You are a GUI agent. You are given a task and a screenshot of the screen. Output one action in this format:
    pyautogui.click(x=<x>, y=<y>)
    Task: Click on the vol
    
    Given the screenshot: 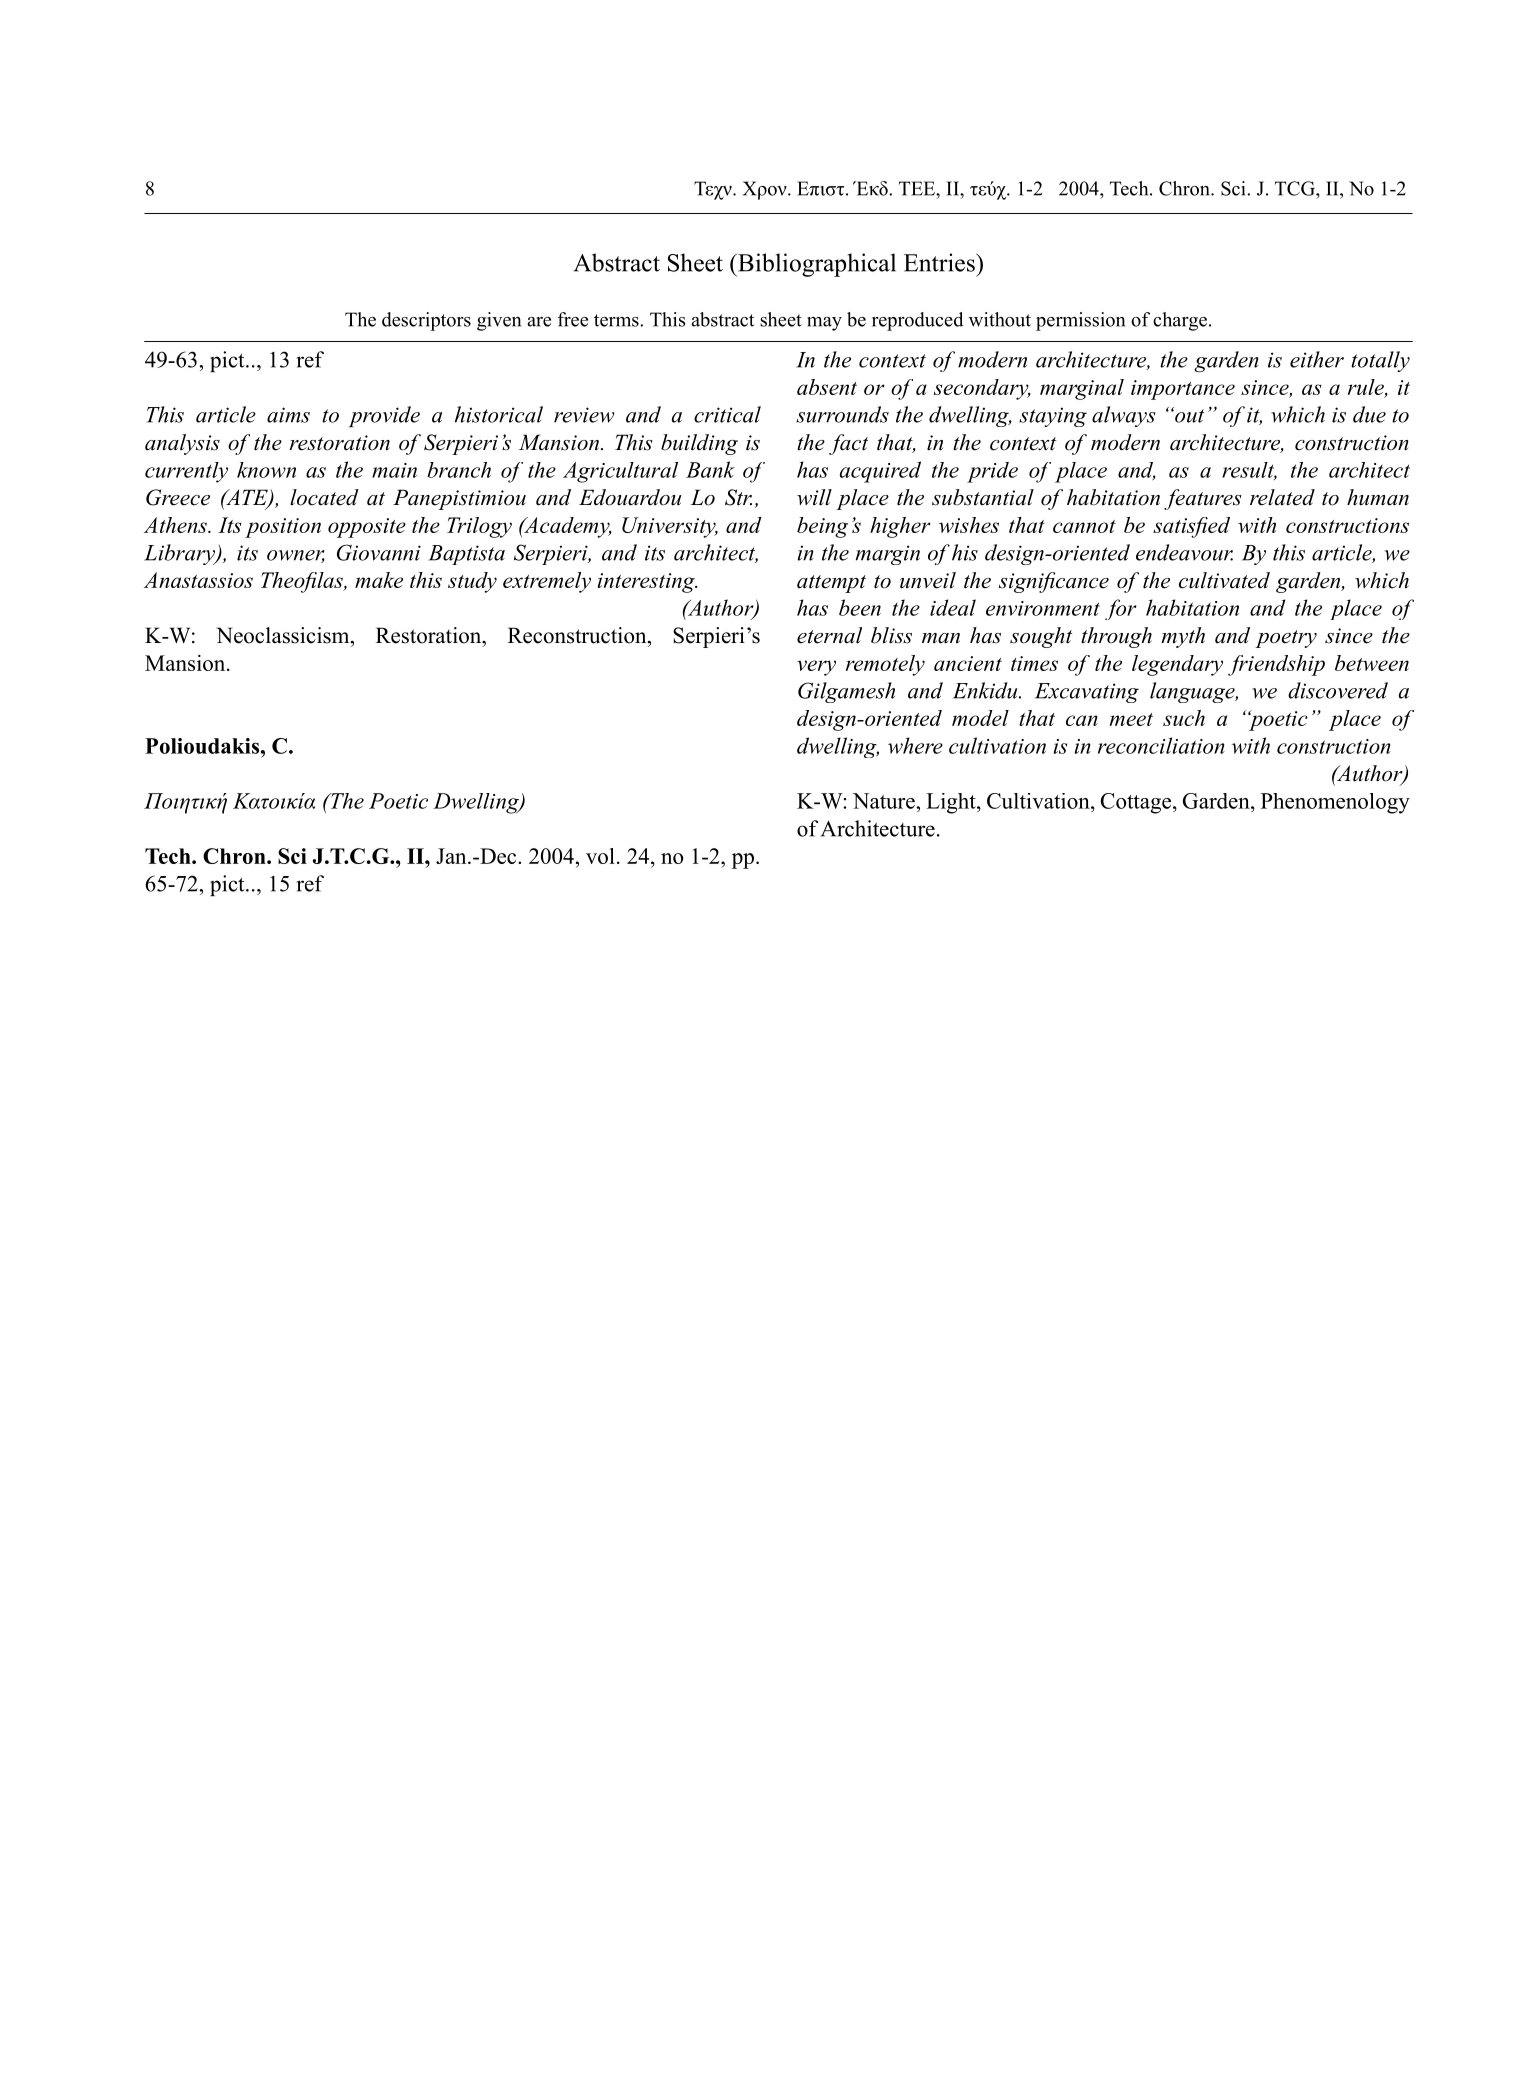 What is the action you would take?
    pyautogui.click(x=600, y=856)
